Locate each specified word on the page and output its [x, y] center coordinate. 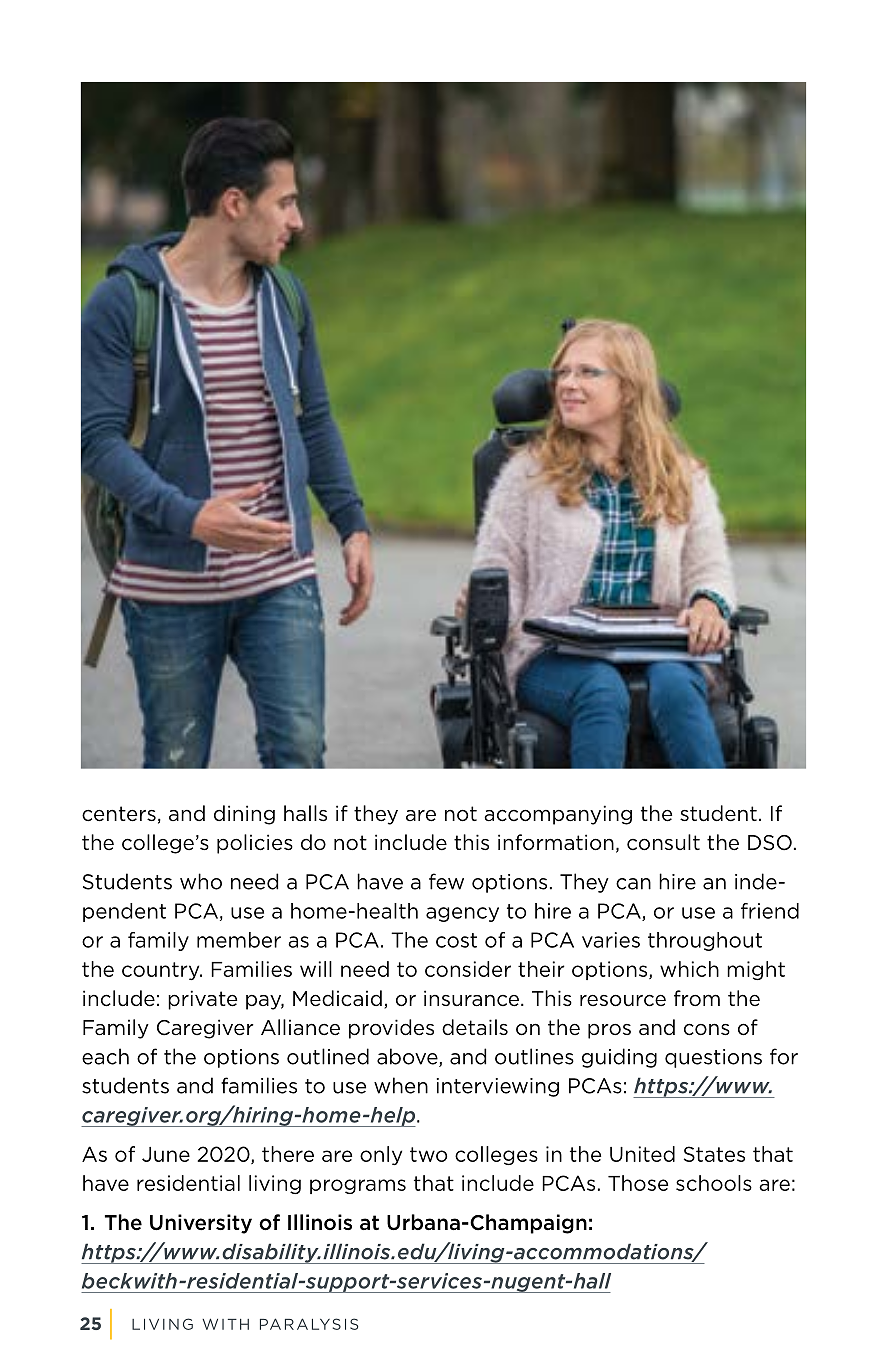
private [202, 1000]
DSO [770, 843]
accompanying [558, 815]
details [475, 1027]
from [697, 998]
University [201, 1224]
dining [244, 815]
